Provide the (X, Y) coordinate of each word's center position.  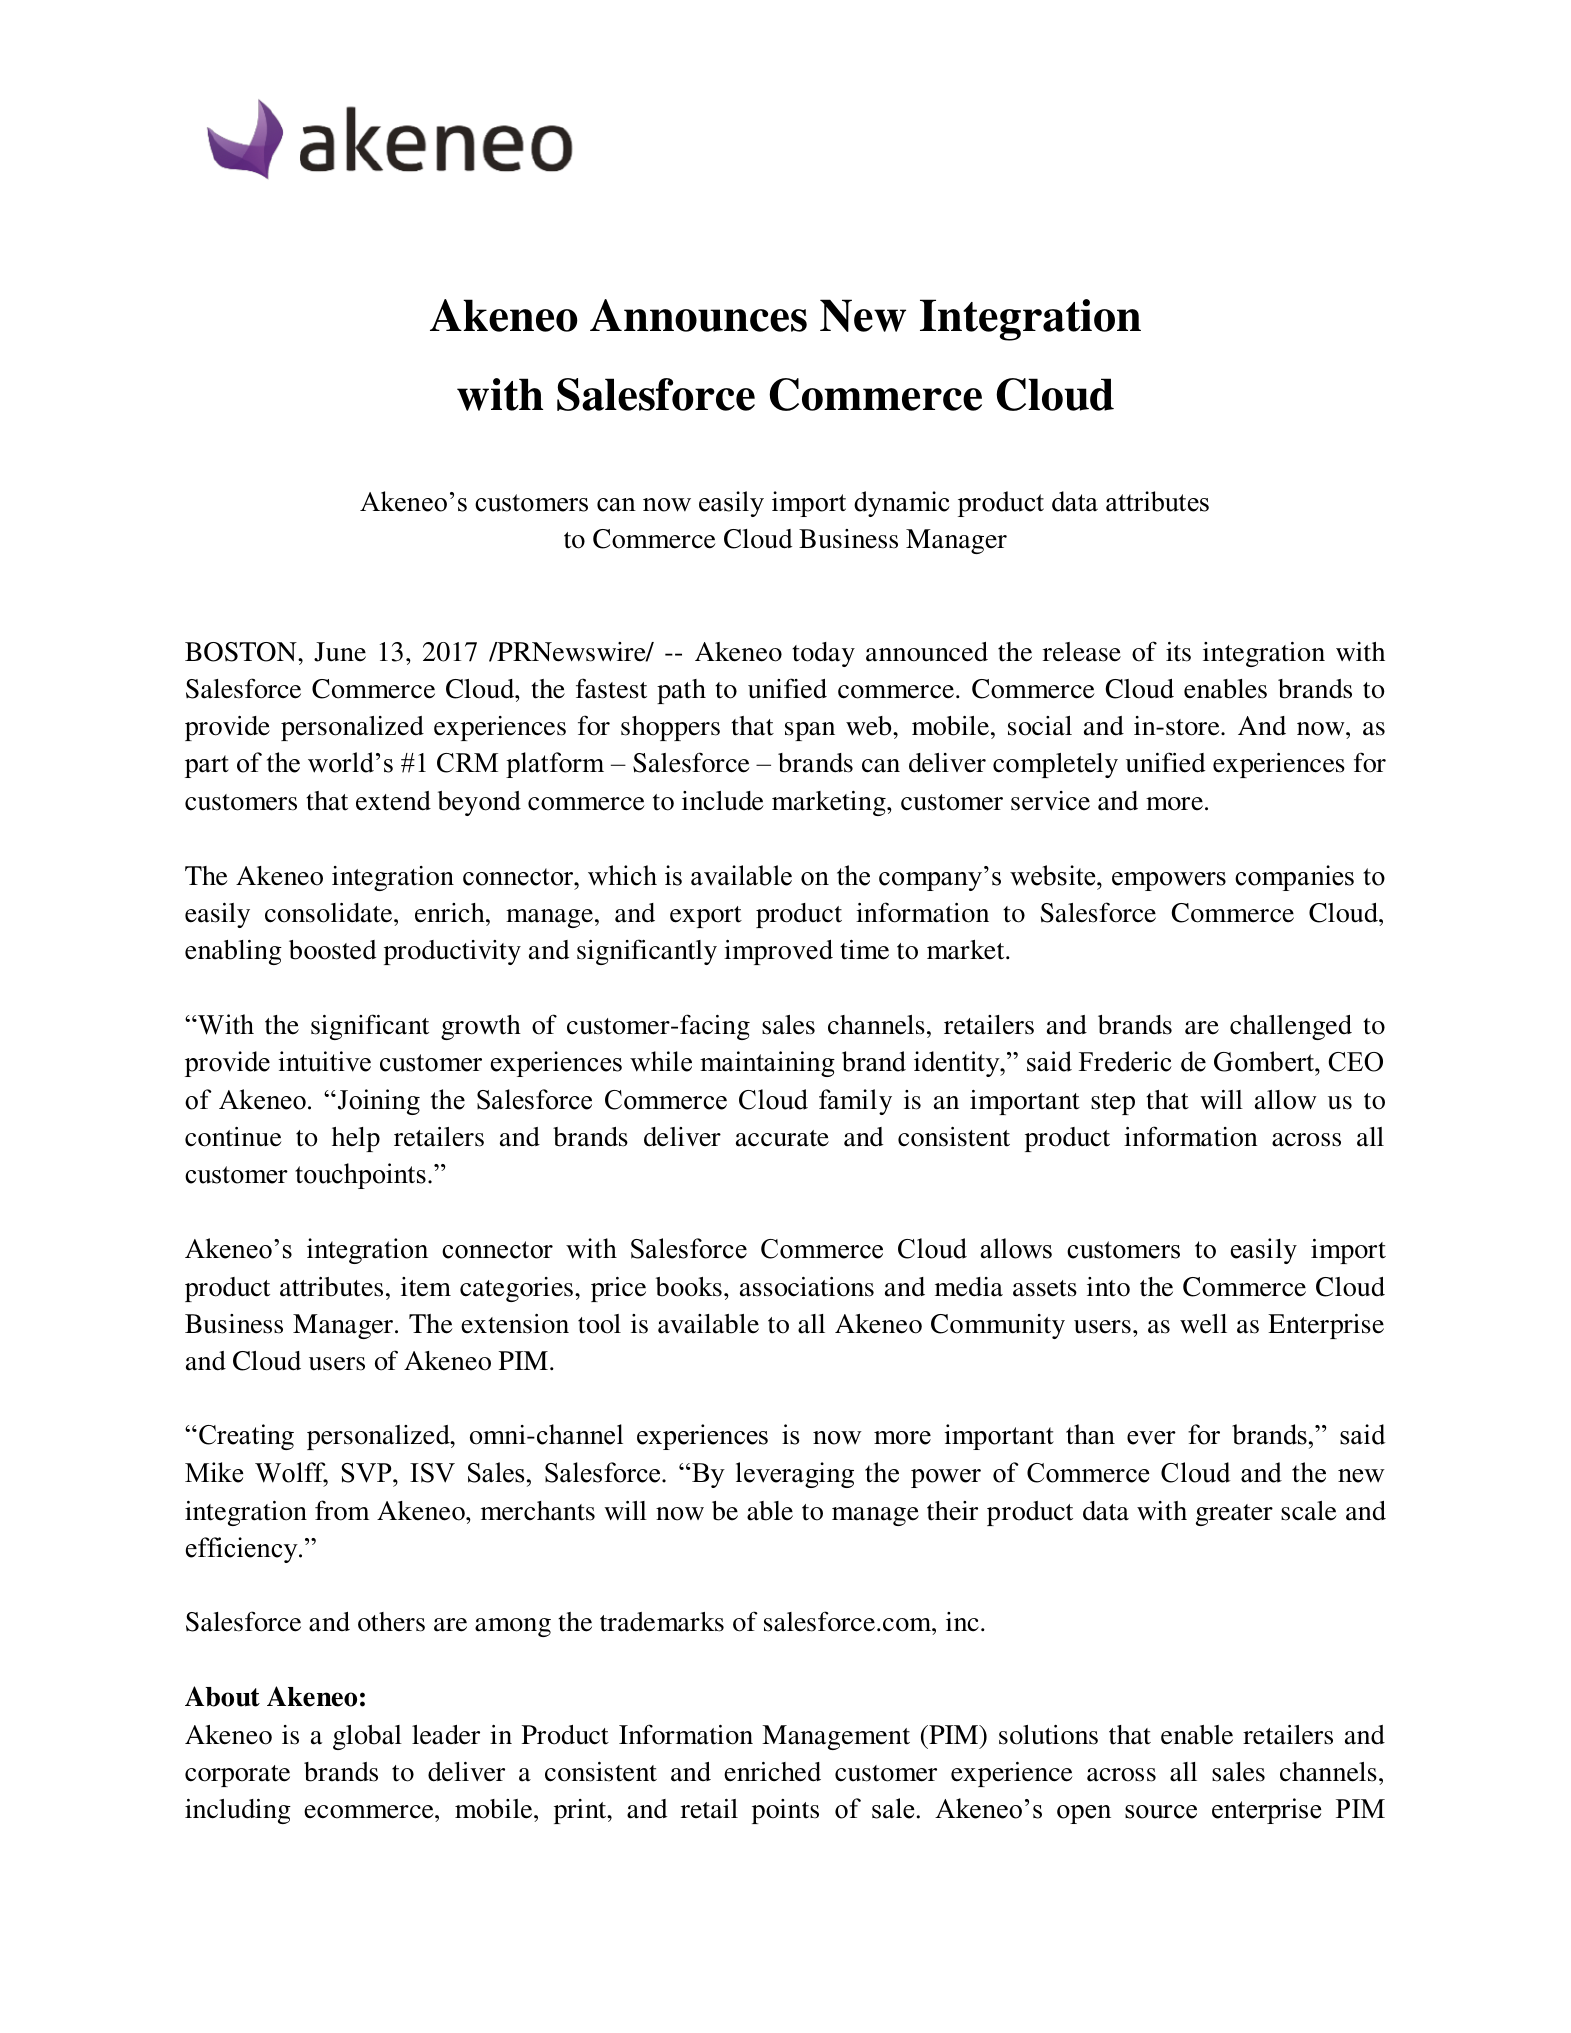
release (1082, 652)
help (356, 1139)
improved (778, 952)
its (1178, 652)
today (823, 654)
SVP (367, 1473)
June (340, 652)
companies (1294, 878)
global (367, 1737)
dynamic (902, 504)
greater (1234, 1515)
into (1108, 1287)
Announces (698, 315)
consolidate (330, 913)
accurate (782, 1138)
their (952, 1511)
